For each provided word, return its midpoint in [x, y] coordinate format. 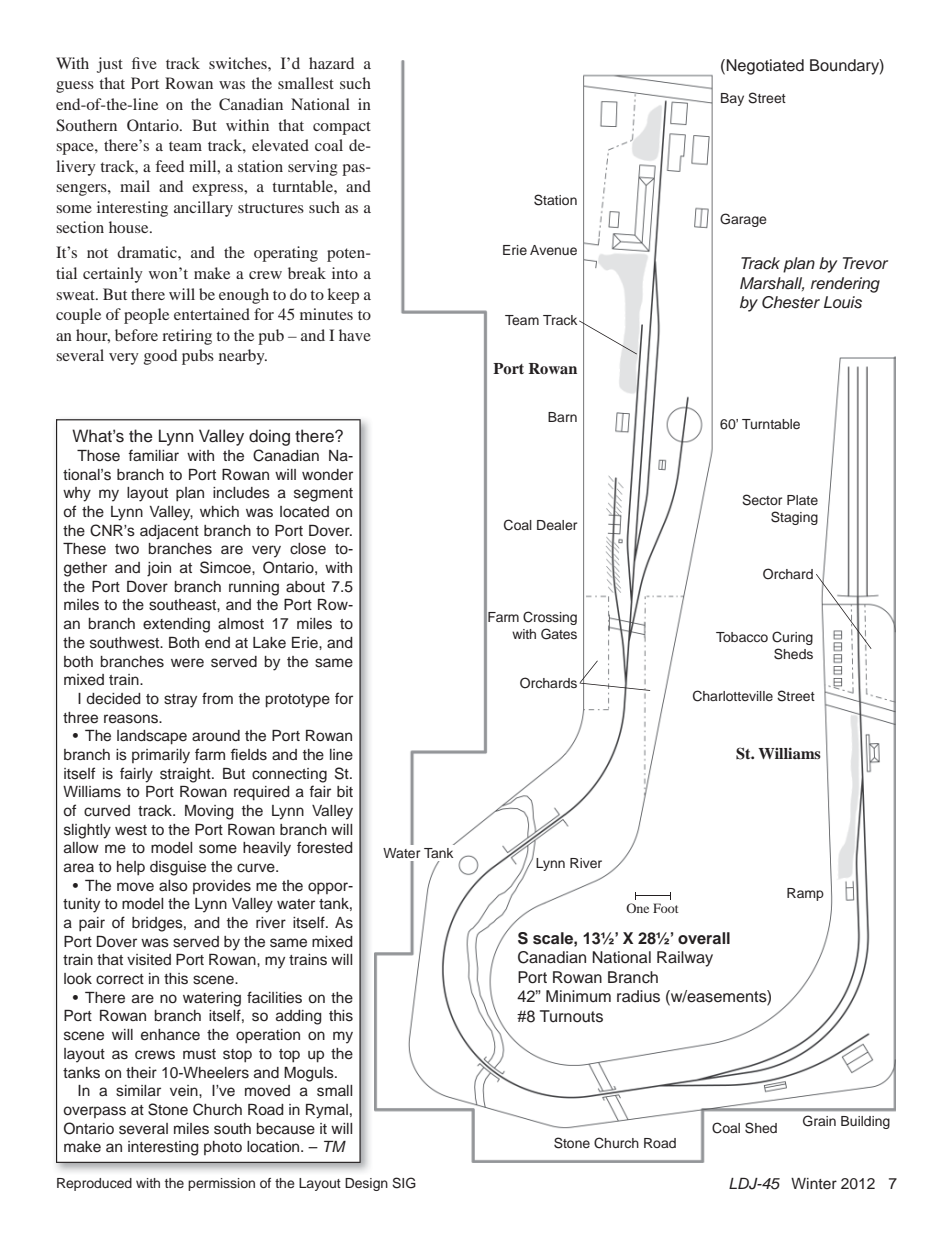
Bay [732, 99]
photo [223, 1148]
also [173, 886]
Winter [814, 1183]
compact [342, 128]
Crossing [550, 618]
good [160, 357]
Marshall [772, 284]
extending [176, 625]
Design [366, 1184]
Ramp [805, 894]
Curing [792, 638]
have [355, 335]
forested [325, 847]
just [110, 65]
